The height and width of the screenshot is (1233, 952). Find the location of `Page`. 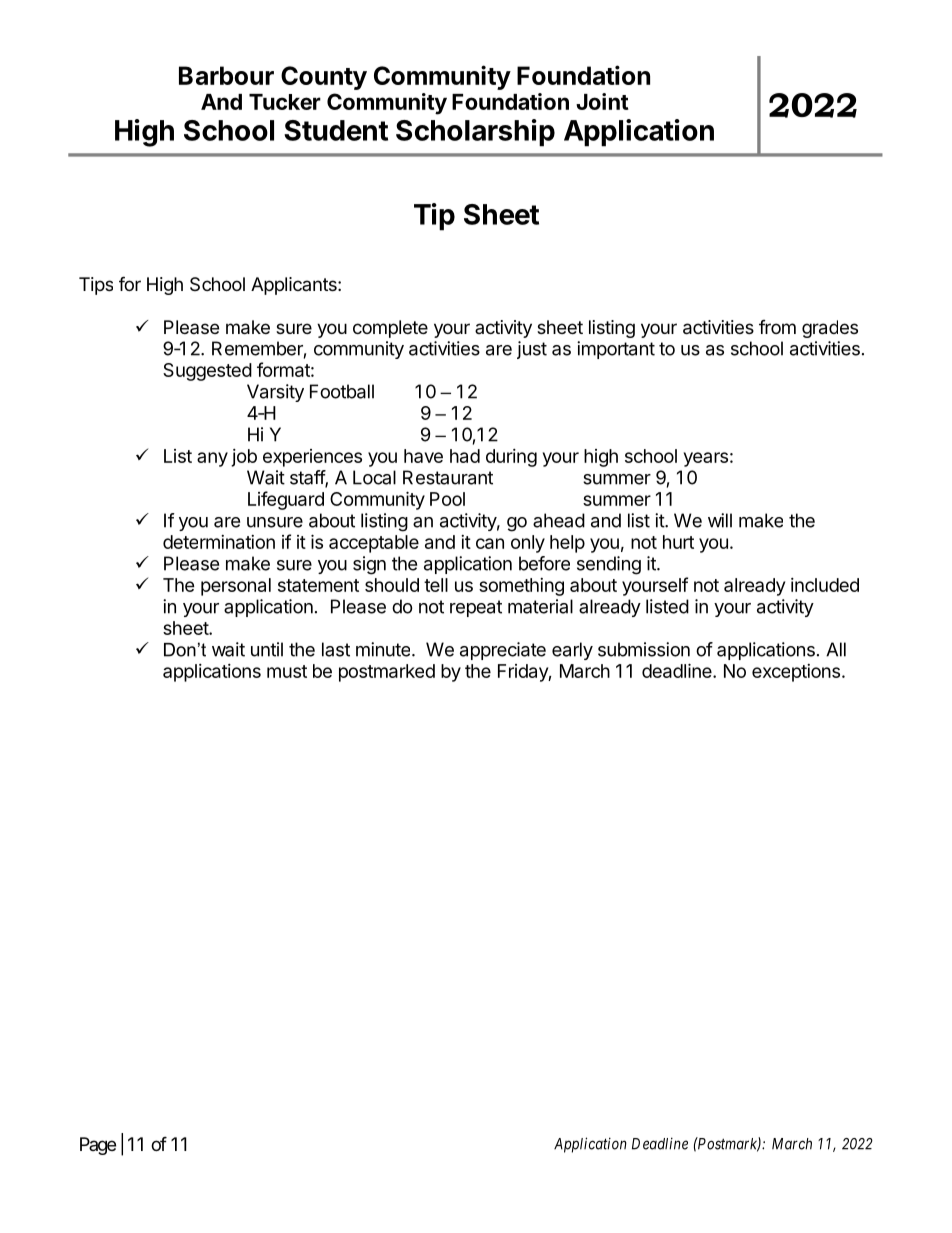

Page is located at coordinates (98, 1146).
